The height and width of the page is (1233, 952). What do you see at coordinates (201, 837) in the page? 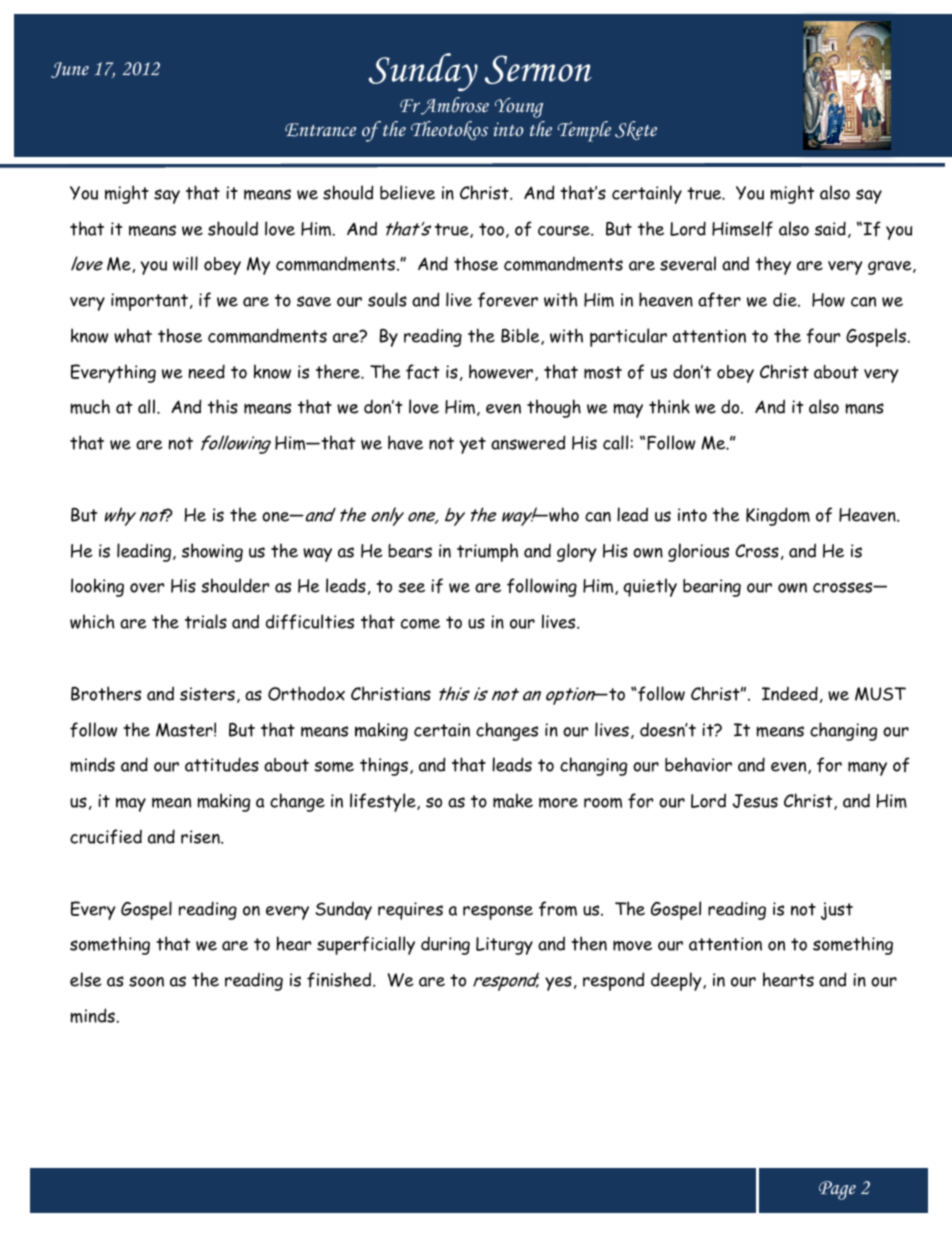
I see `risen` at bounding box center [201, 837].
